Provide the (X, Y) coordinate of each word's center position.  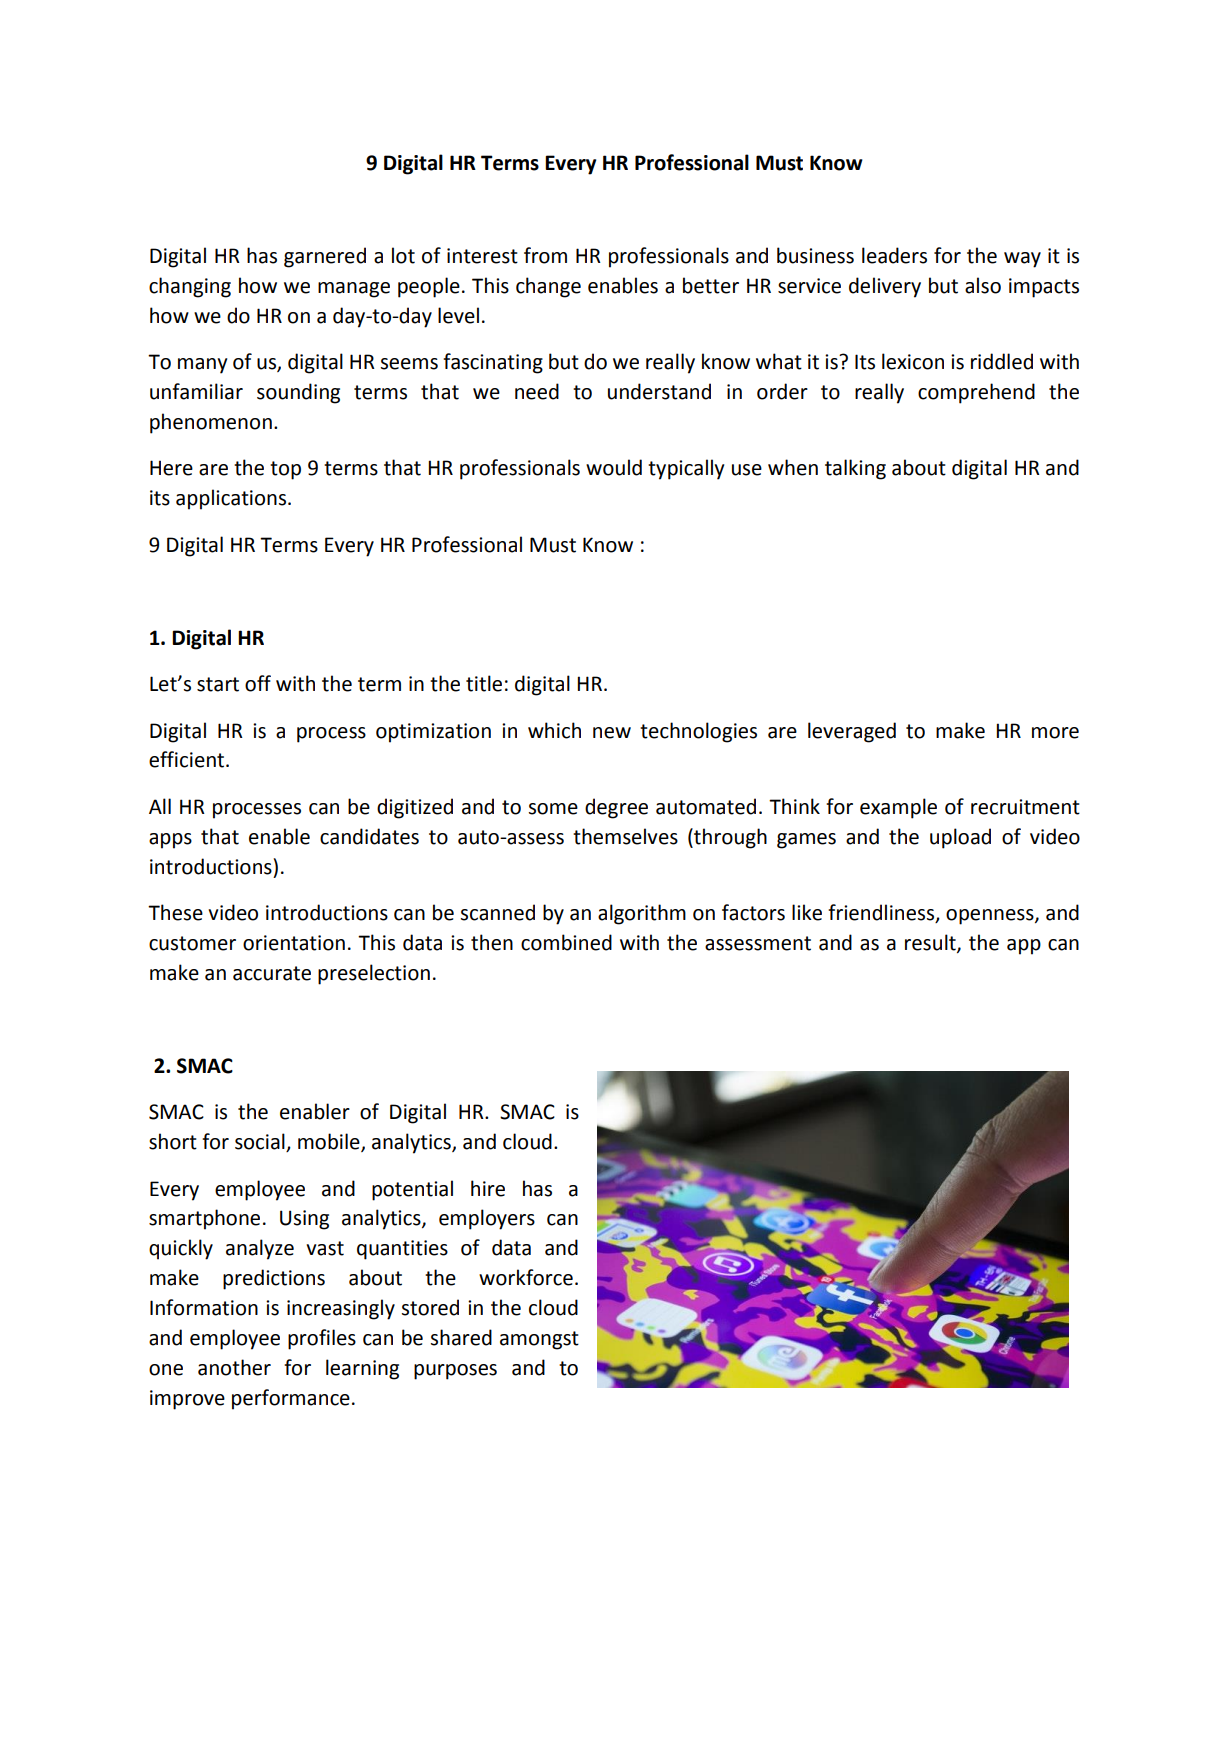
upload (960, 838)
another (234, 1367)
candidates (369, 836)
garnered (325, 257)
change (548, 287)
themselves (625, 836)
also (983, 285)
